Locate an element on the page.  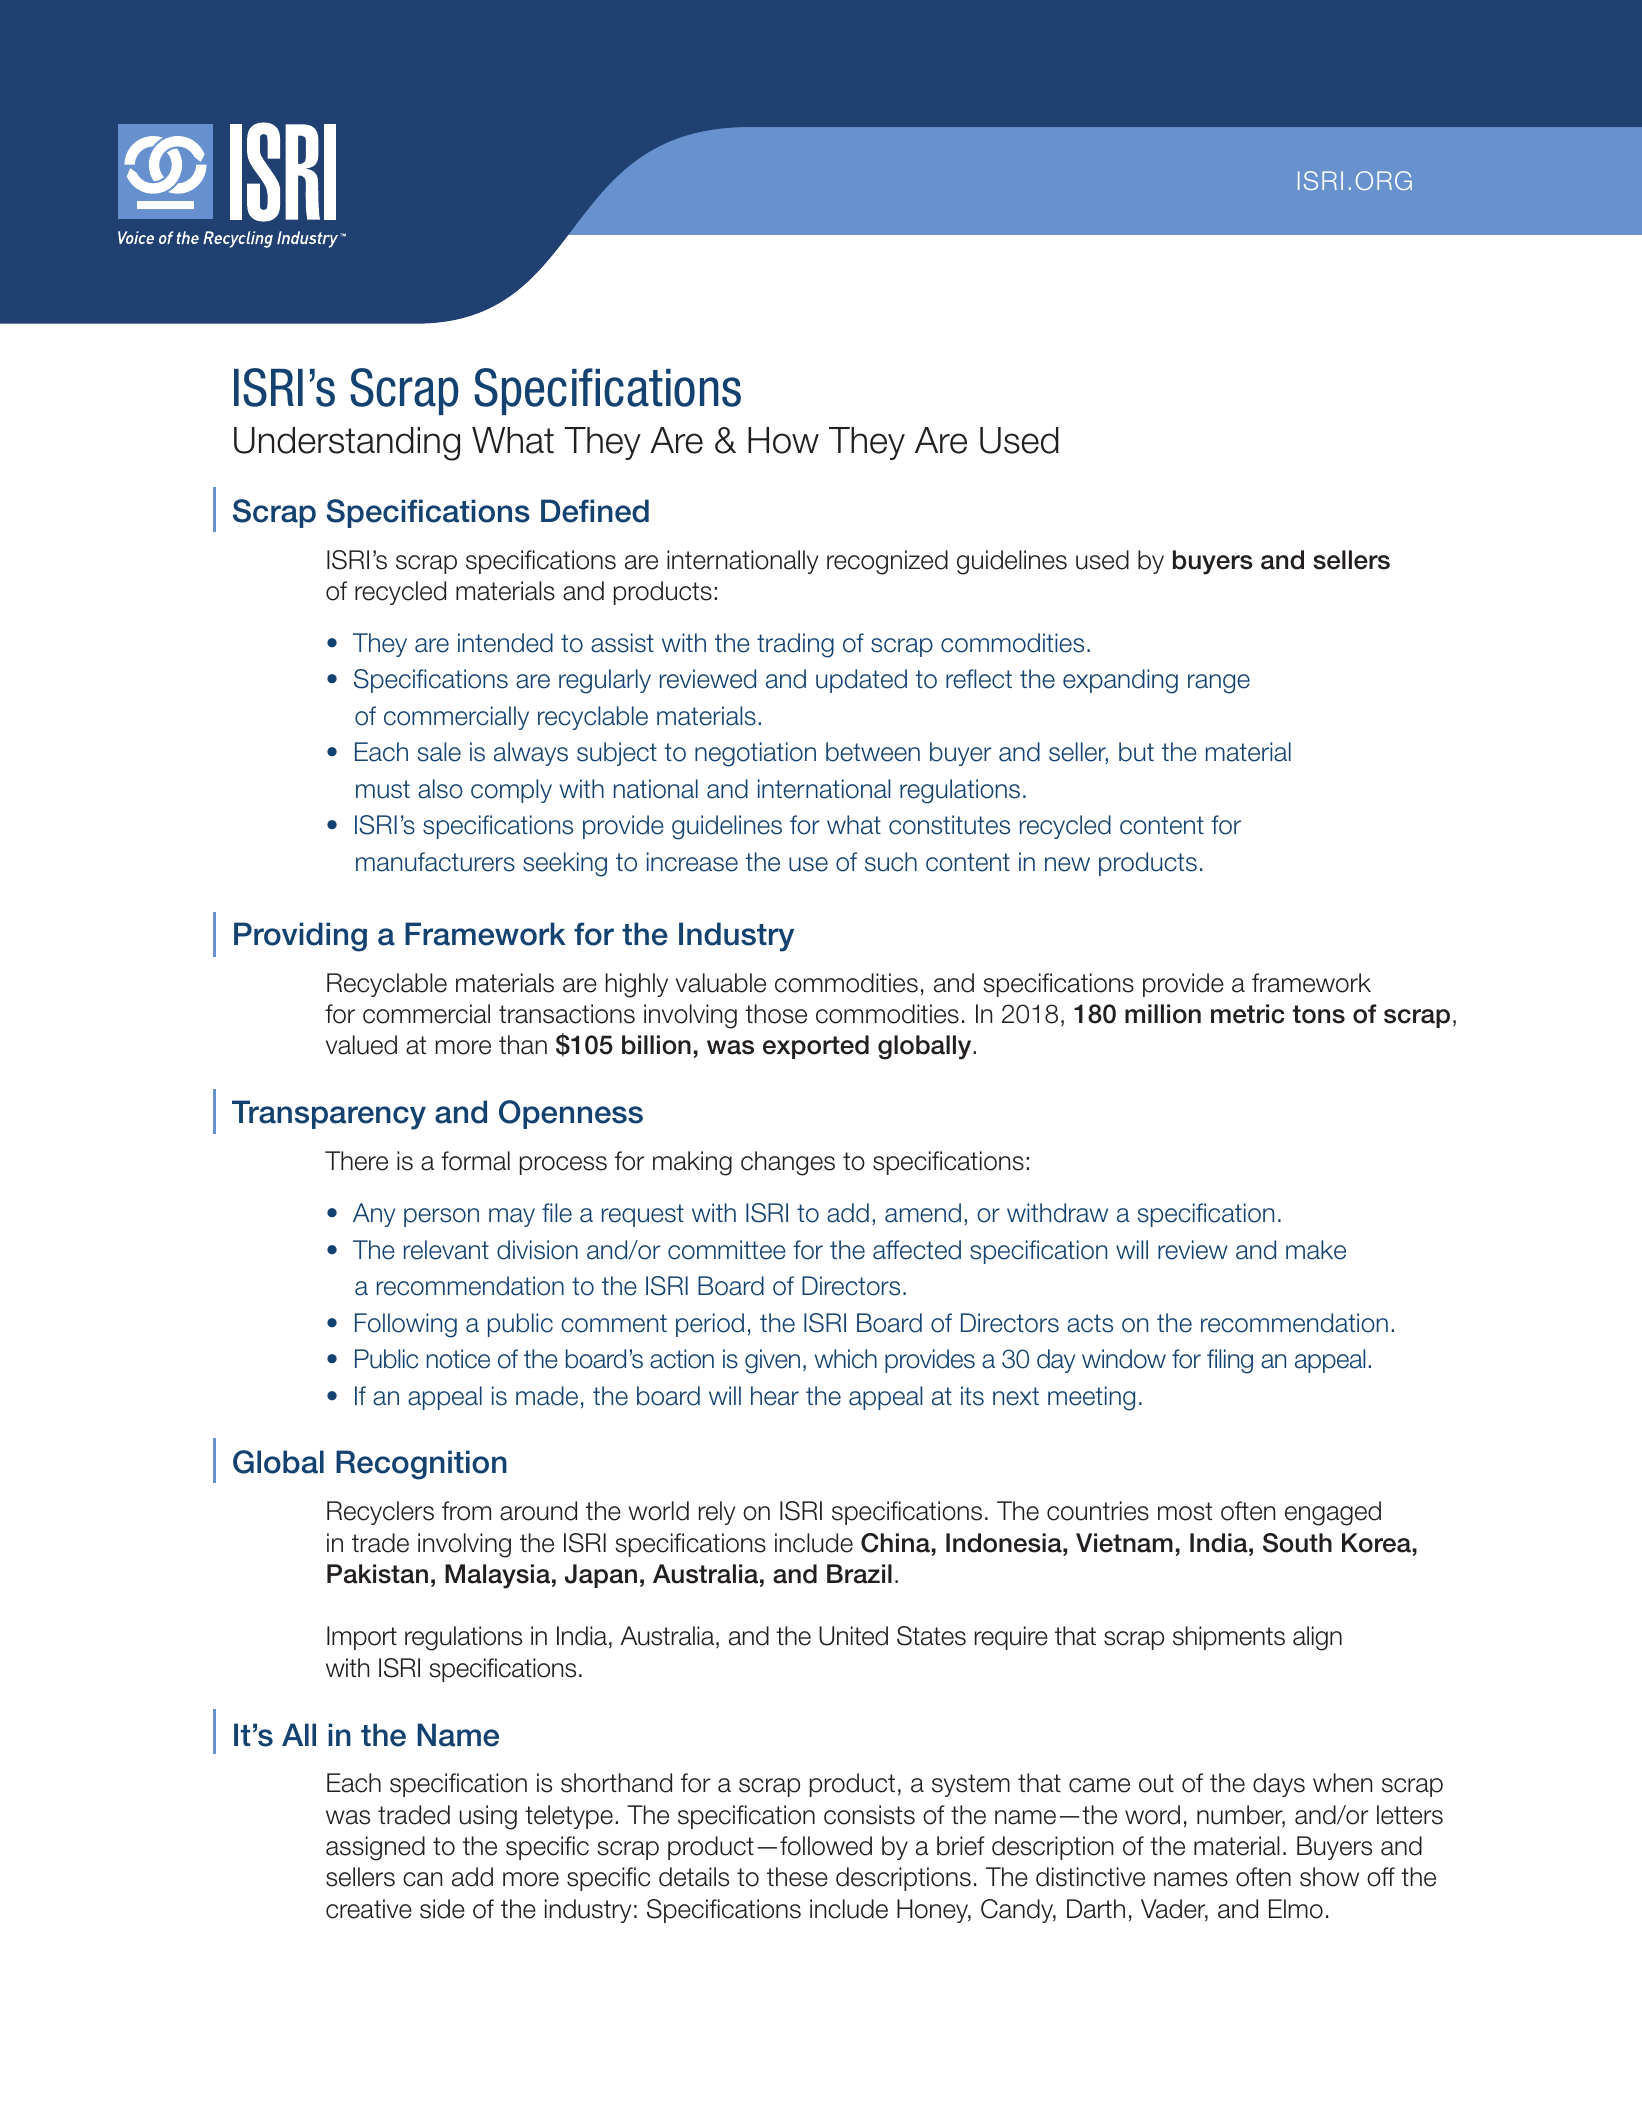
make is located at coordinates (1316, 1250).
